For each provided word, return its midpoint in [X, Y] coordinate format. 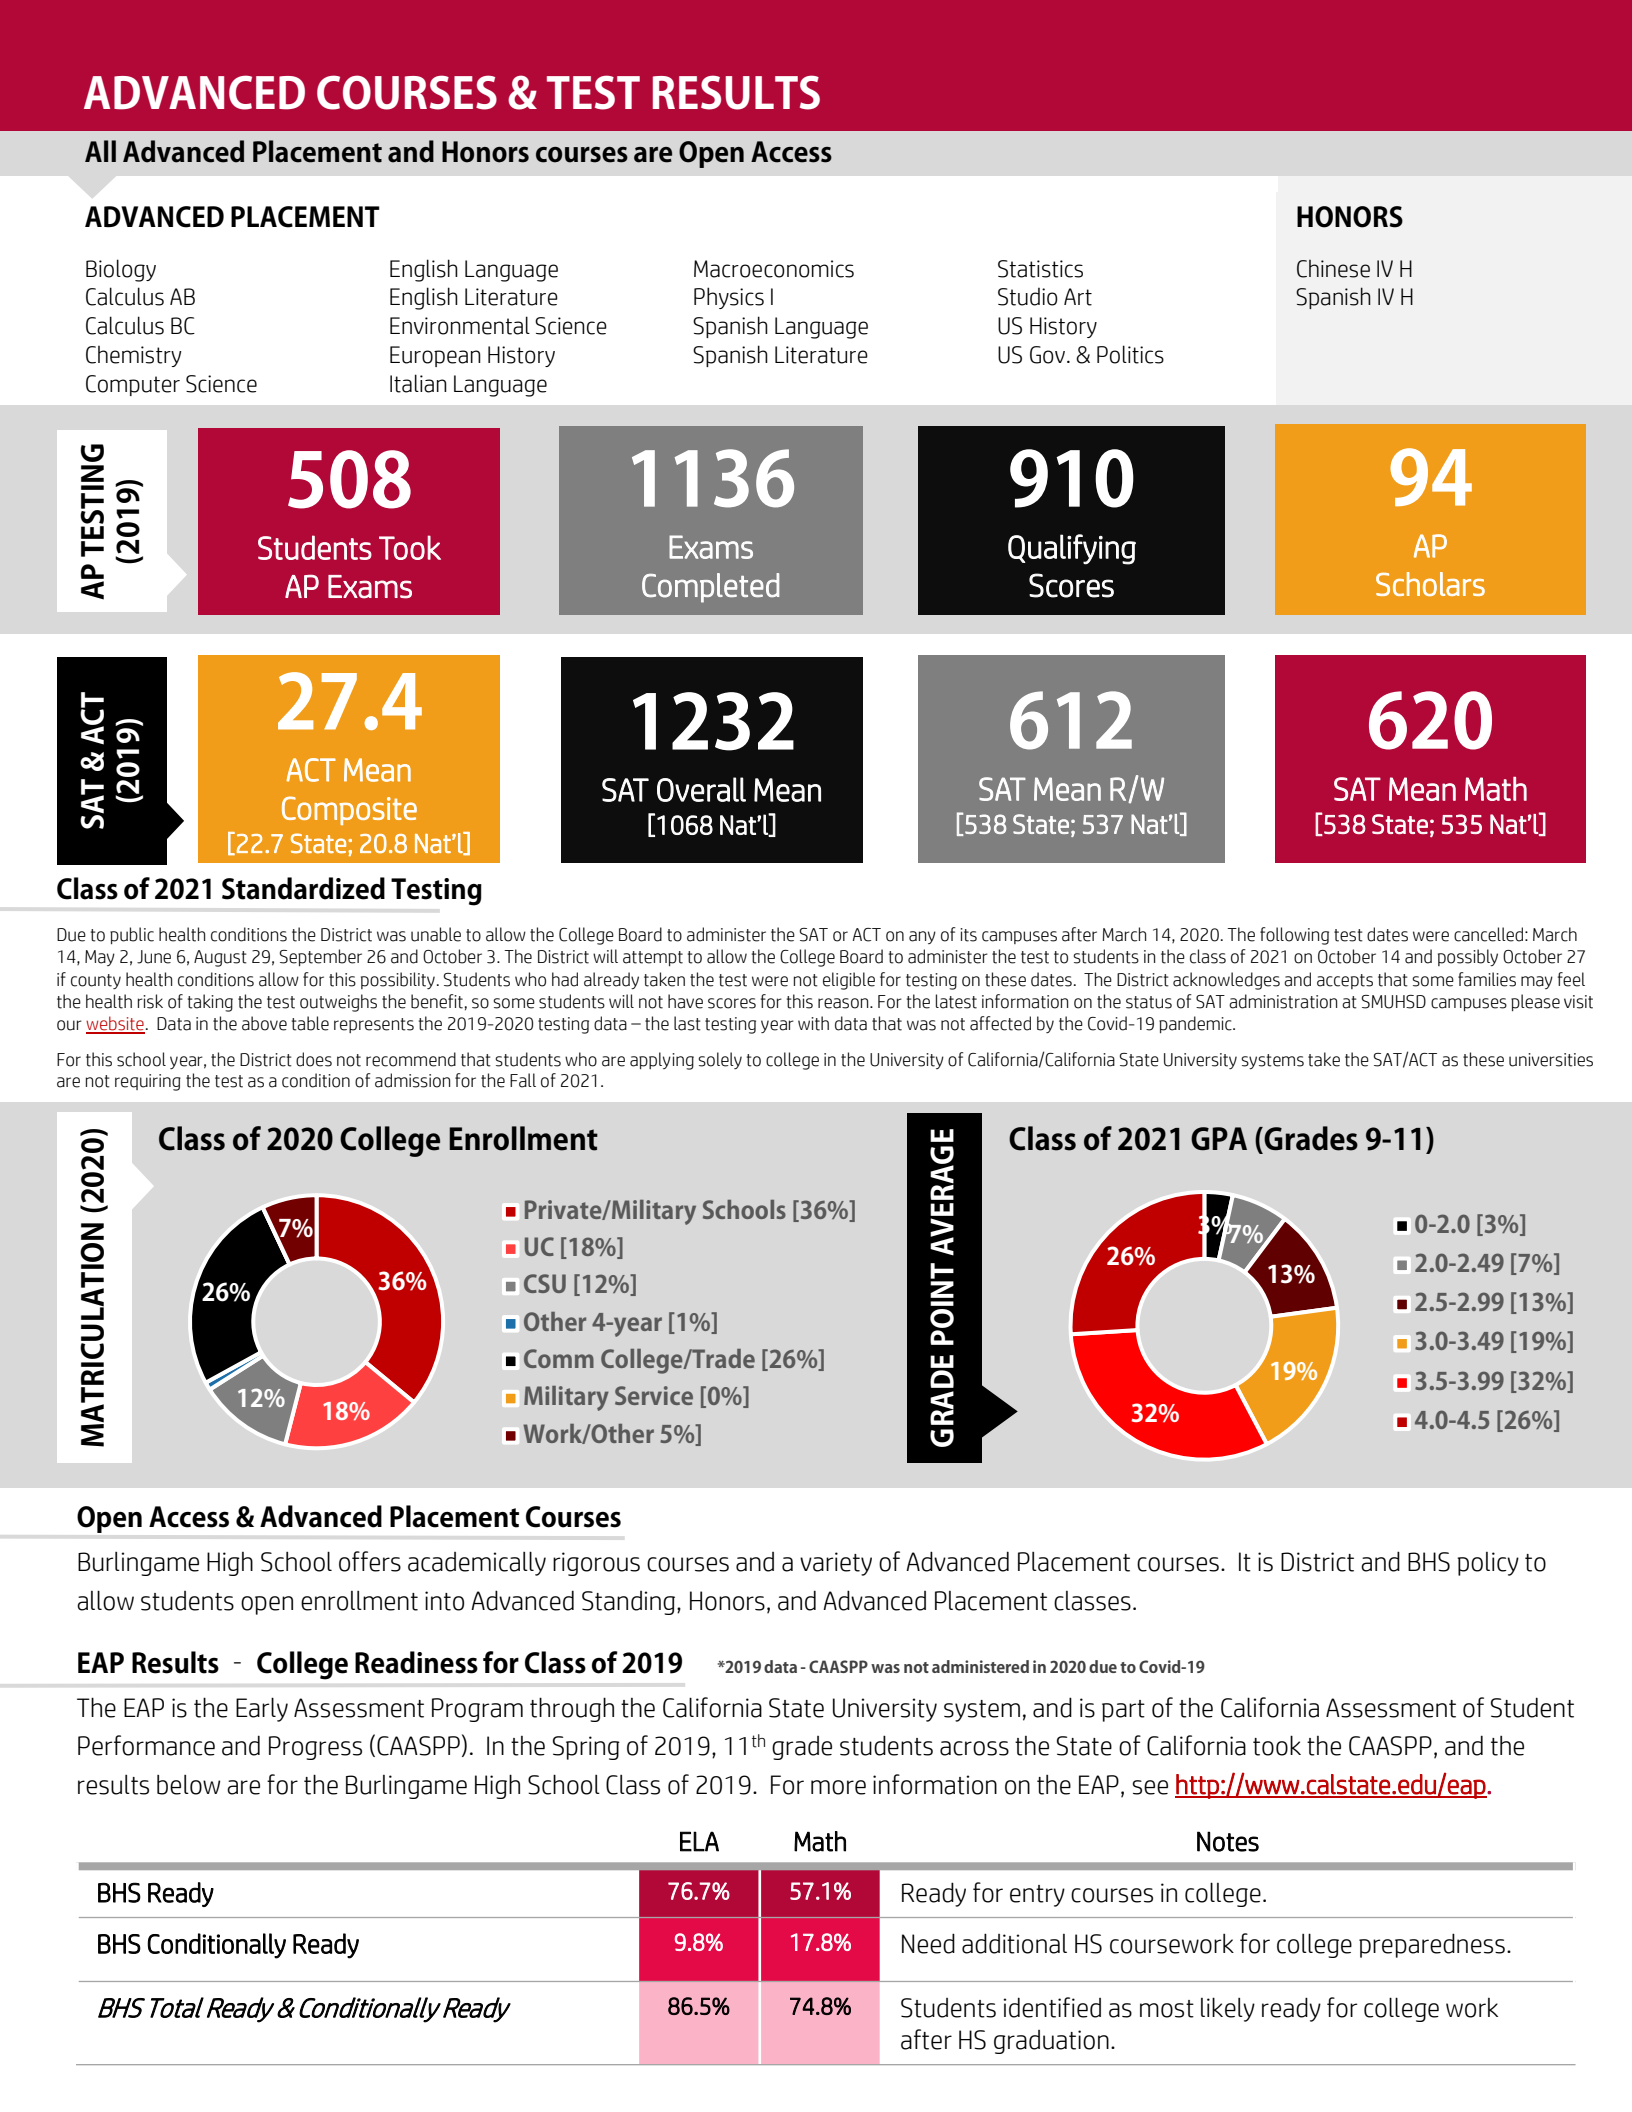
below [188, 1785]
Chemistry [134, 356]
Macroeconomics [774, 269]
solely [720, 1060]
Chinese [1333, 269]
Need [928, 1943]
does [314, 1059]
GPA [1219, 1139]
